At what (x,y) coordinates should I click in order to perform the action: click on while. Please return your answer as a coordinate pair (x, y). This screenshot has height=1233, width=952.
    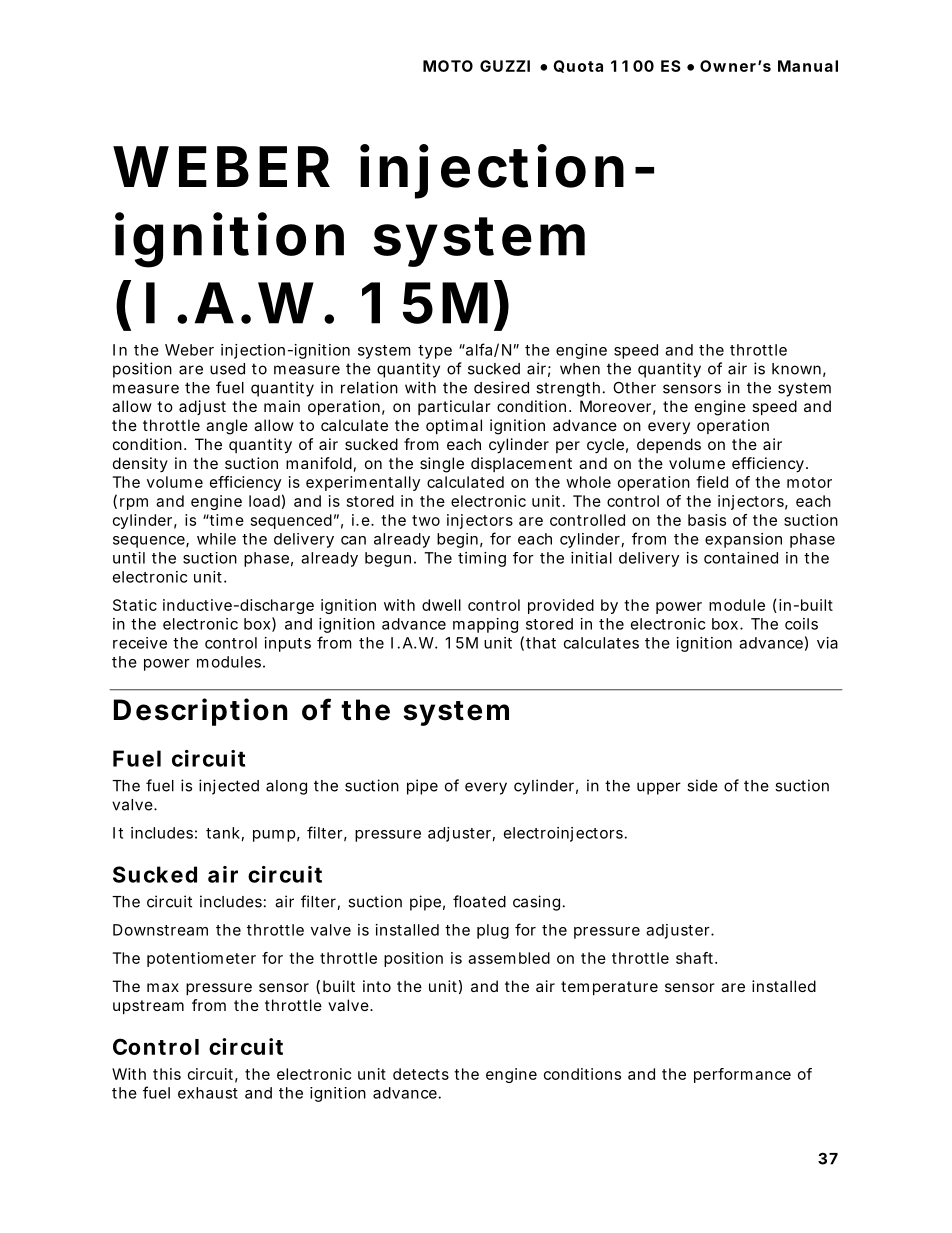
    Looking at the image, I should click on (216, 539).
